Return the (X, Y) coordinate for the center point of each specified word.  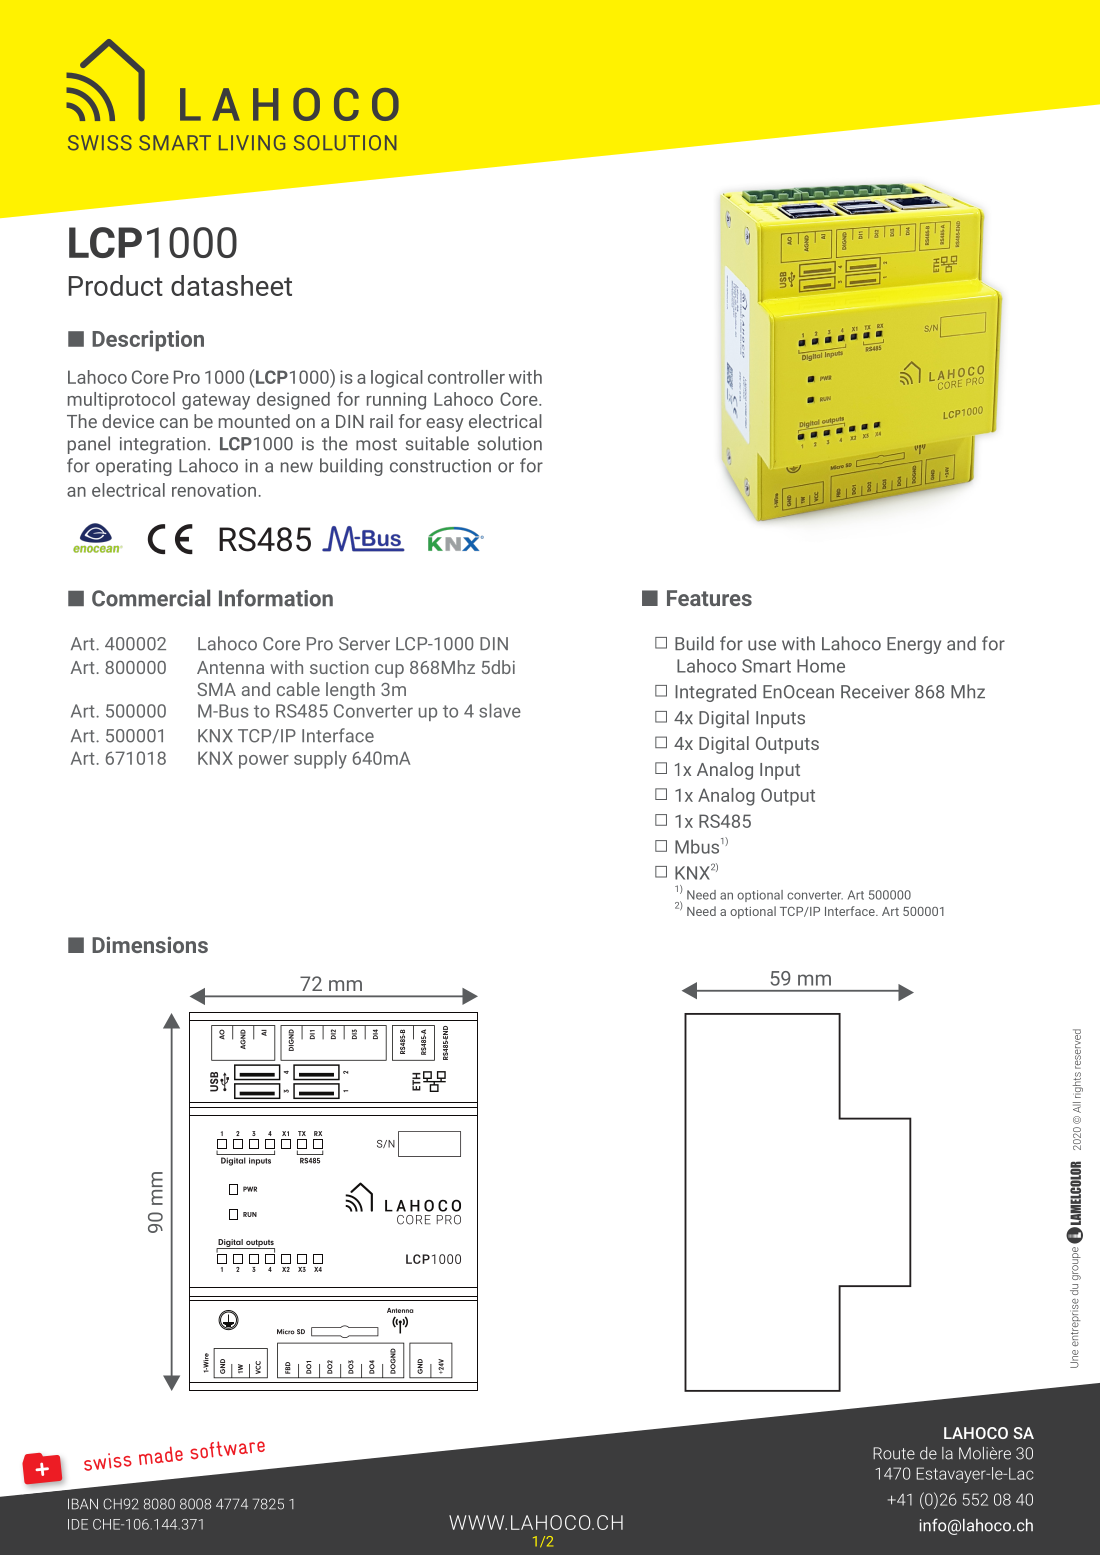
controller (466, 377)
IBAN (83, 1504)
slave (500, 710)
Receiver (875, 692)
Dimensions (150, 944)
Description (148, 340)
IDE (78, 1524)
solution (510, 443)
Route (894, 1453)
